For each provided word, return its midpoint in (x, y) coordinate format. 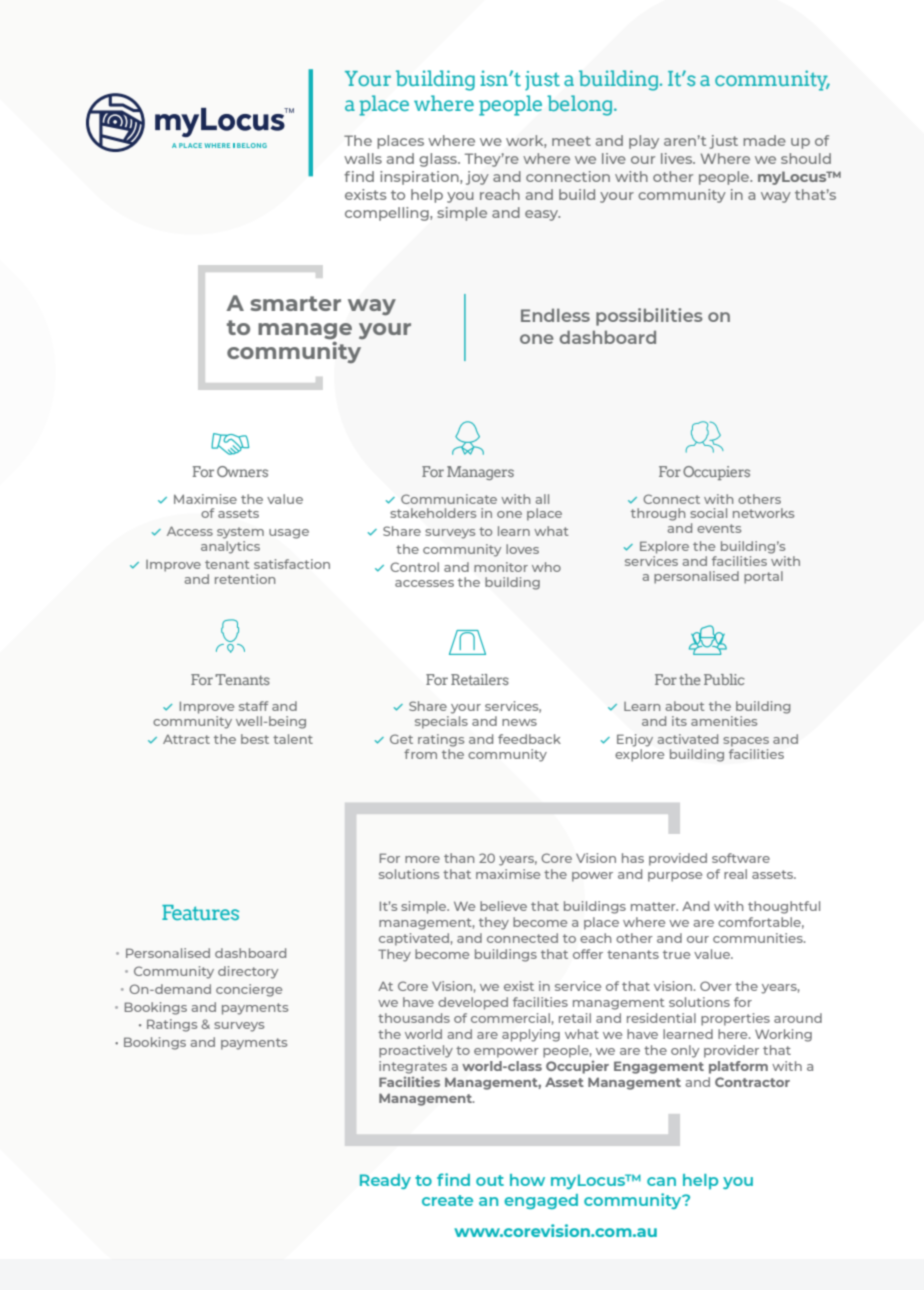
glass (439, 160)
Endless (555, 315)
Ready (385, 1181)
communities (759, 938)
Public (724, 679)
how (527, 1180)
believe (503, 906)
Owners (242, 471)
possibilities (649, 317)
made (764, 140)
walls (363, 158)
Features (200, 912)
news (519, 722)
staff (253, 706)
